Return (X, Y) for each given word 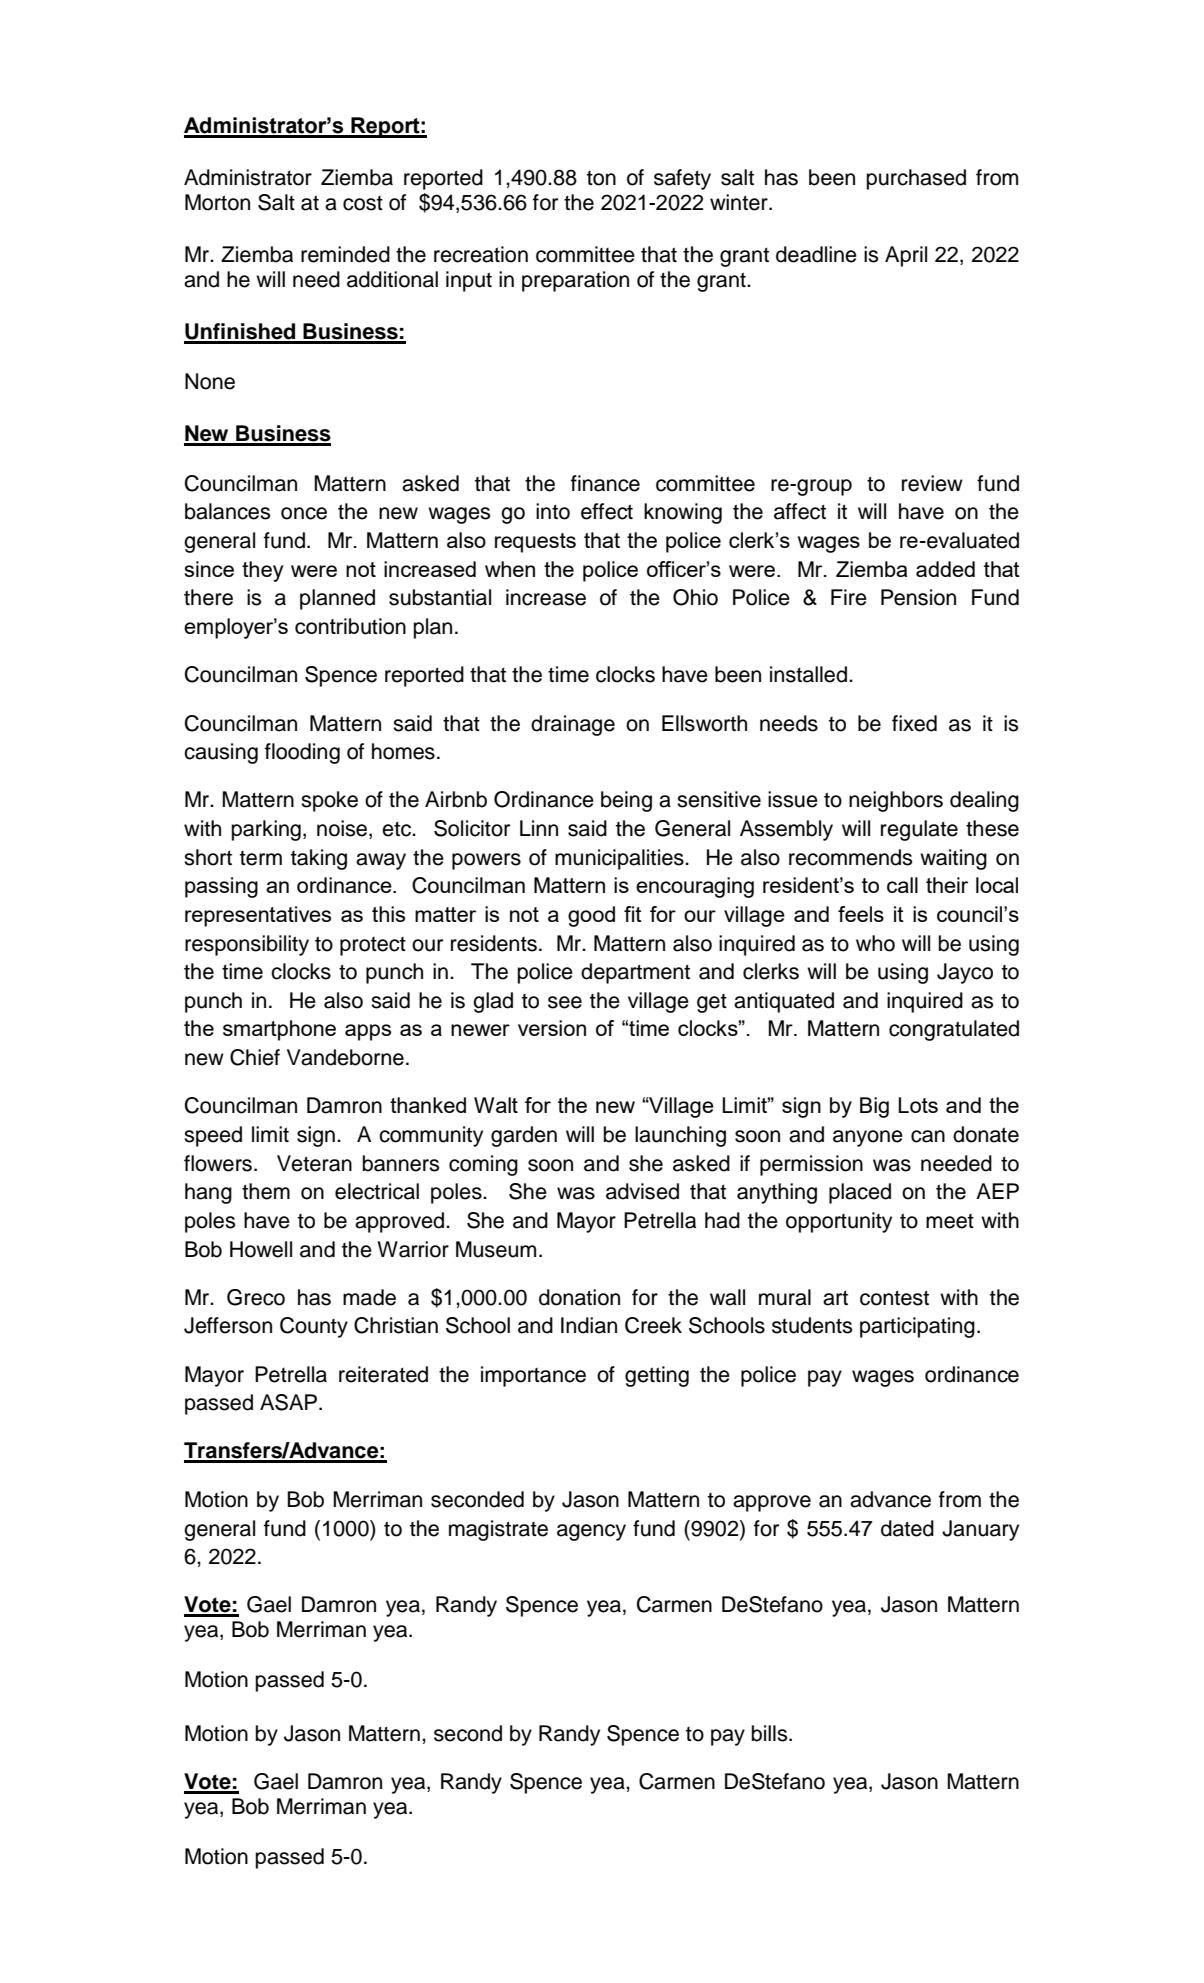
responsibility (247, 945)
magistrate (498, 1530)
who (875, 943)
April (906, 256)
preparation (575, 281)
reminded (345, 254)
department (635, 973)
